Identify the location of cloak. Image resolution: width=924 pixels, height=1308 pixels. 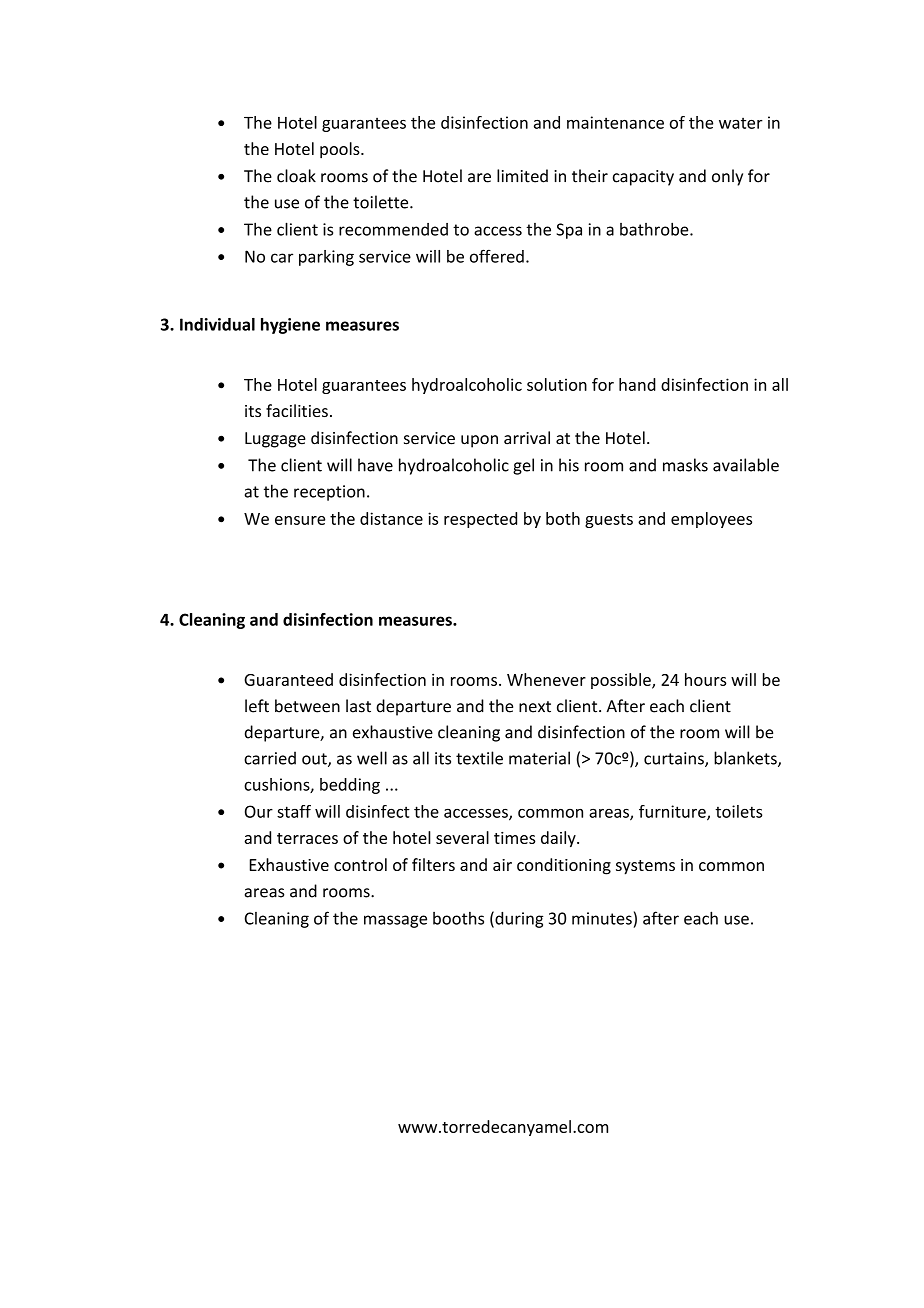
(296, 176).
